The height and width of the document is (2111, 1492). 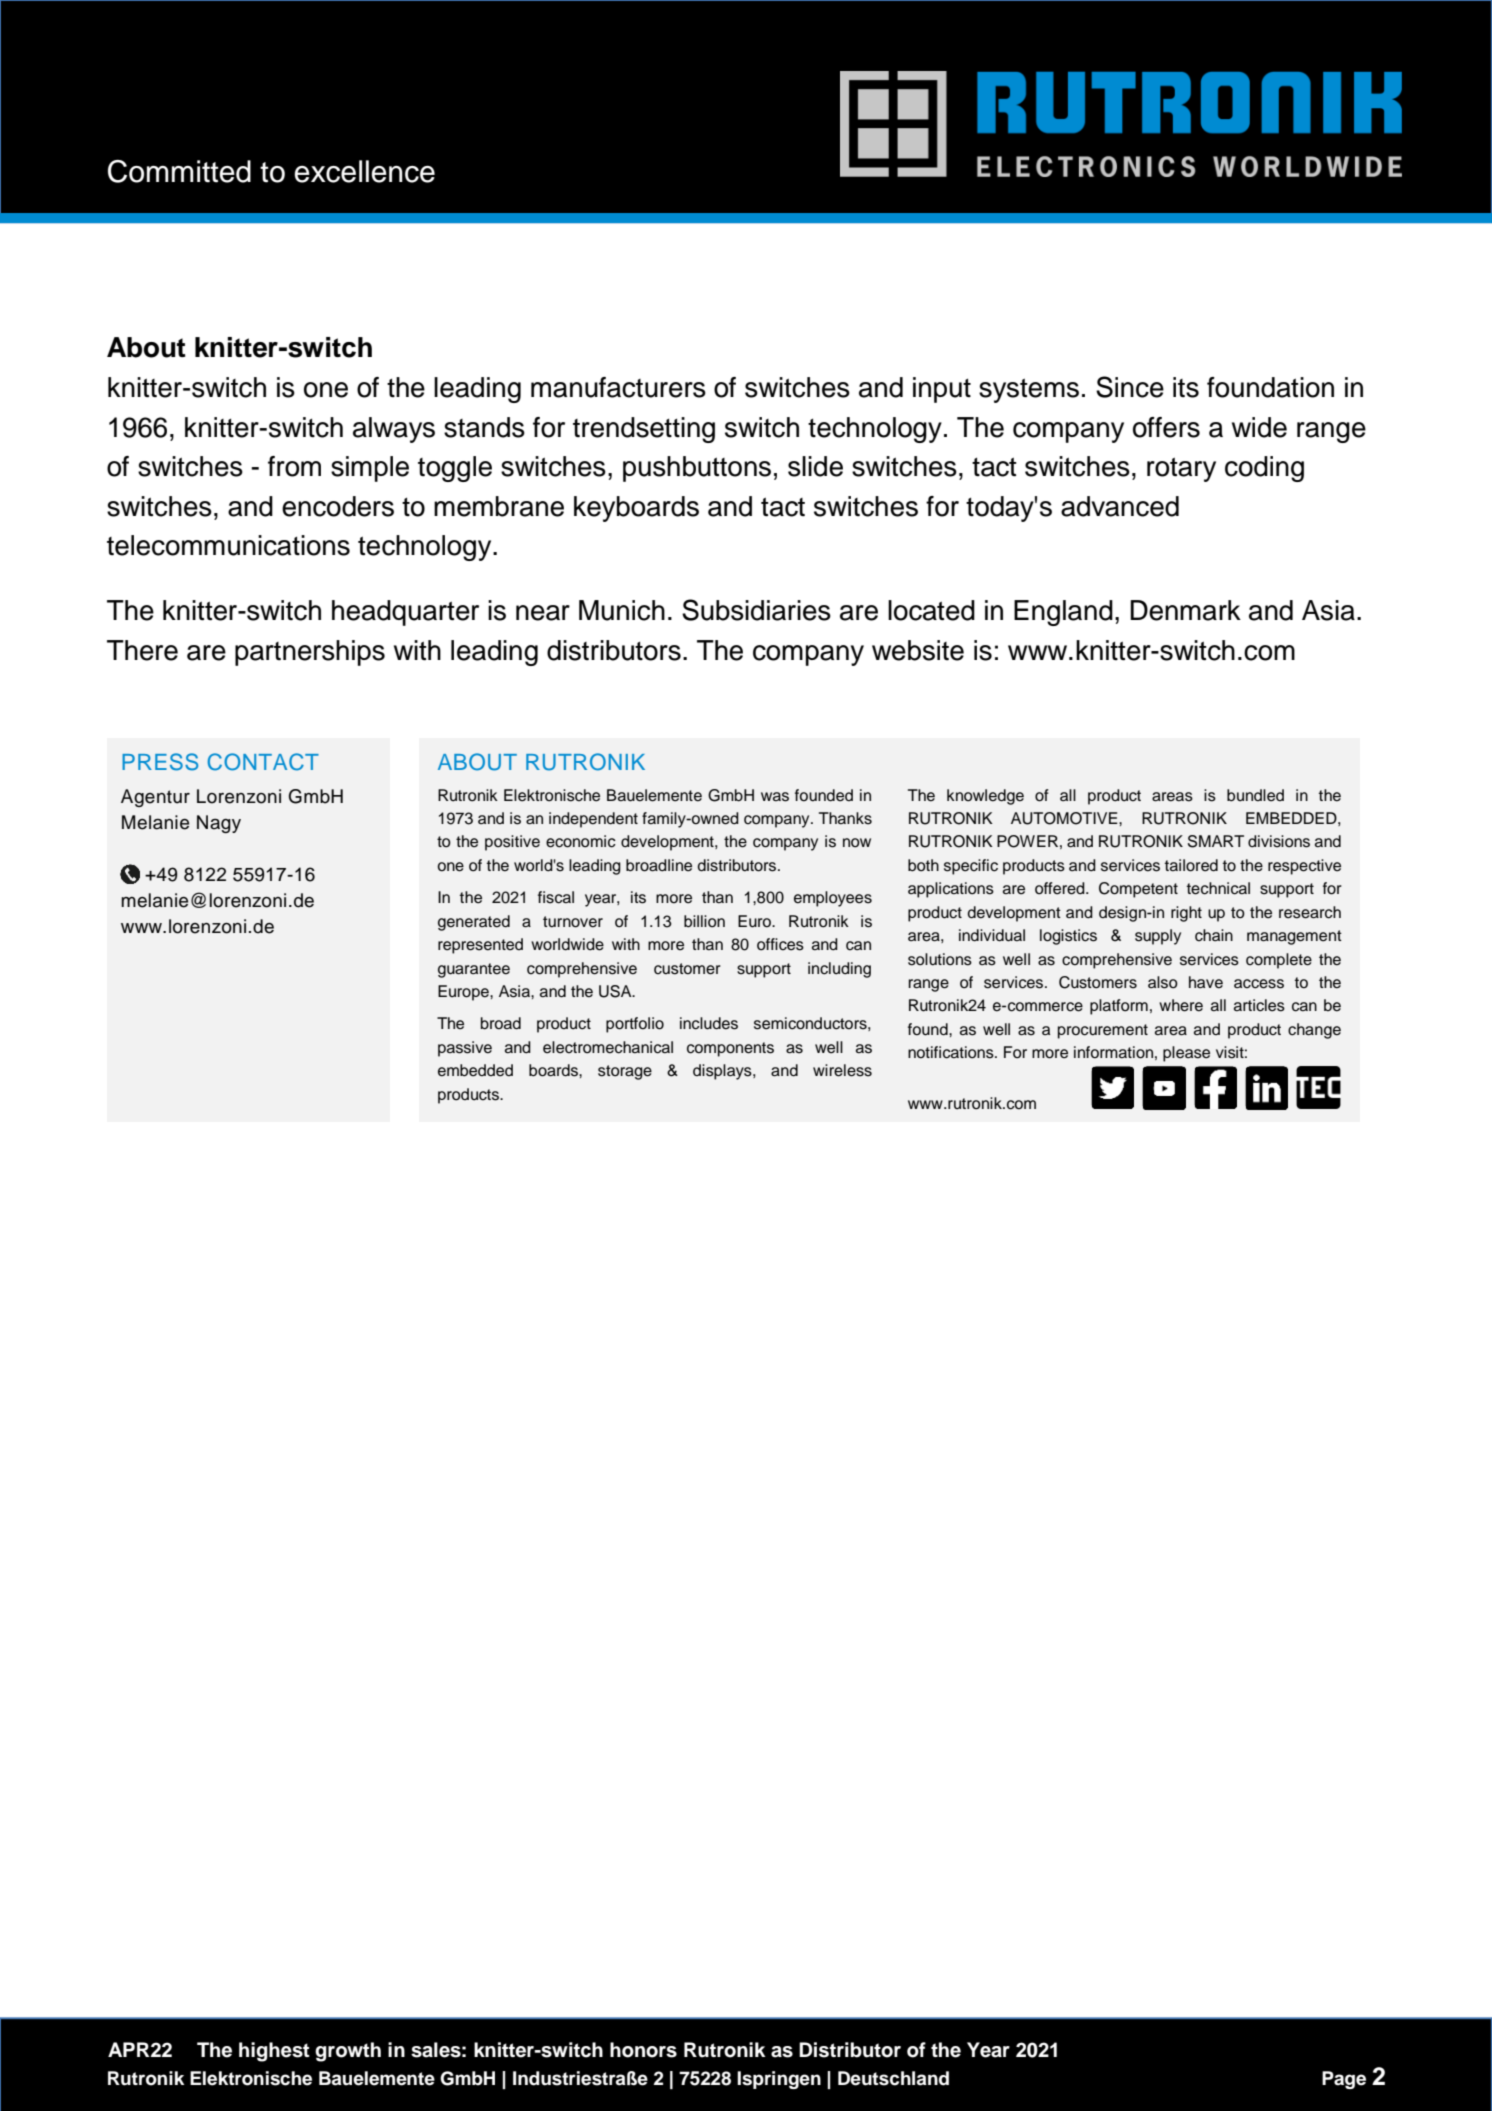 I want to click on excellence, so click(x=364, y=171).
